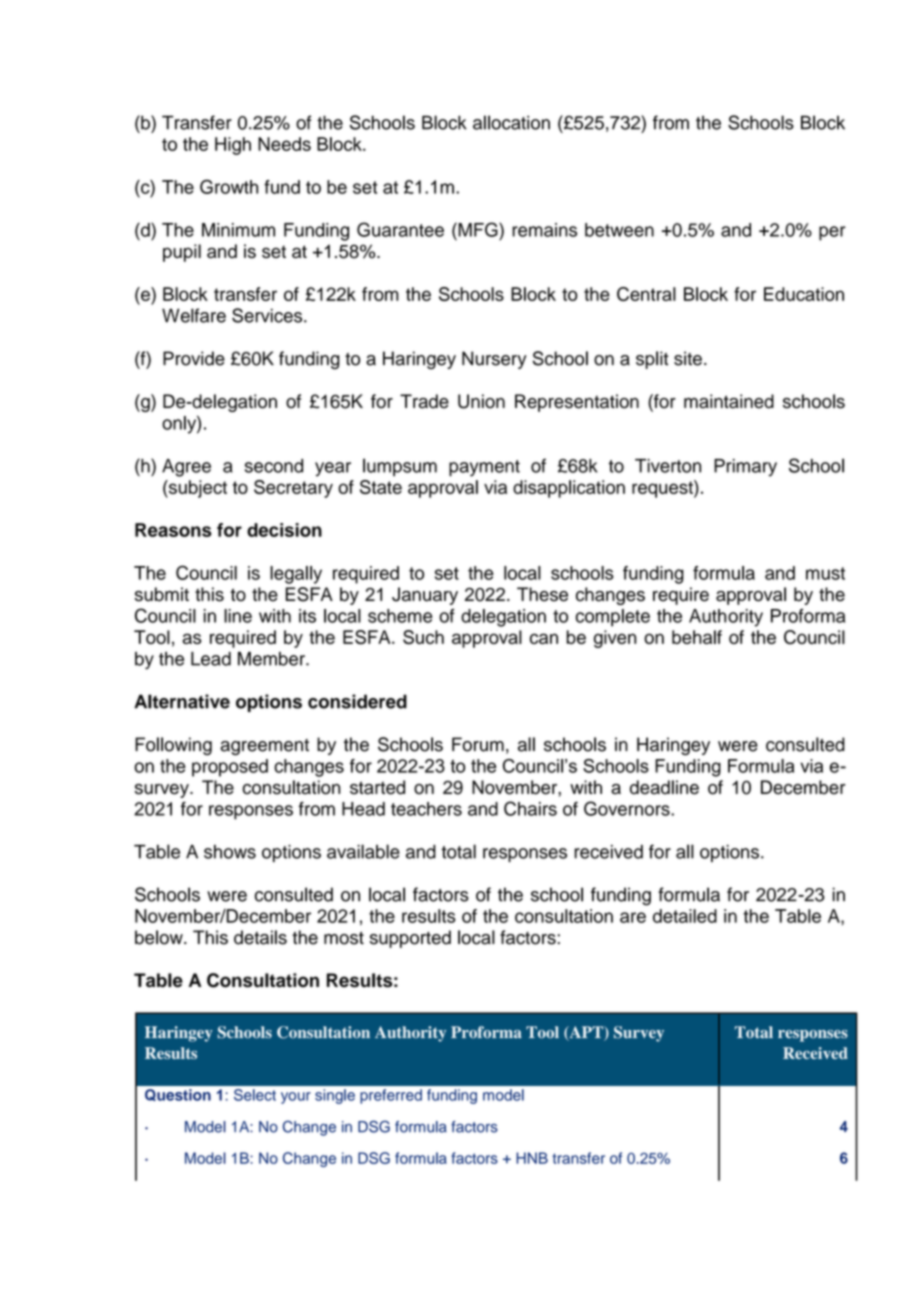 Image resolution: width=924 pixels, height=1308 pixels. I want to click on per, so click(832, 233).
